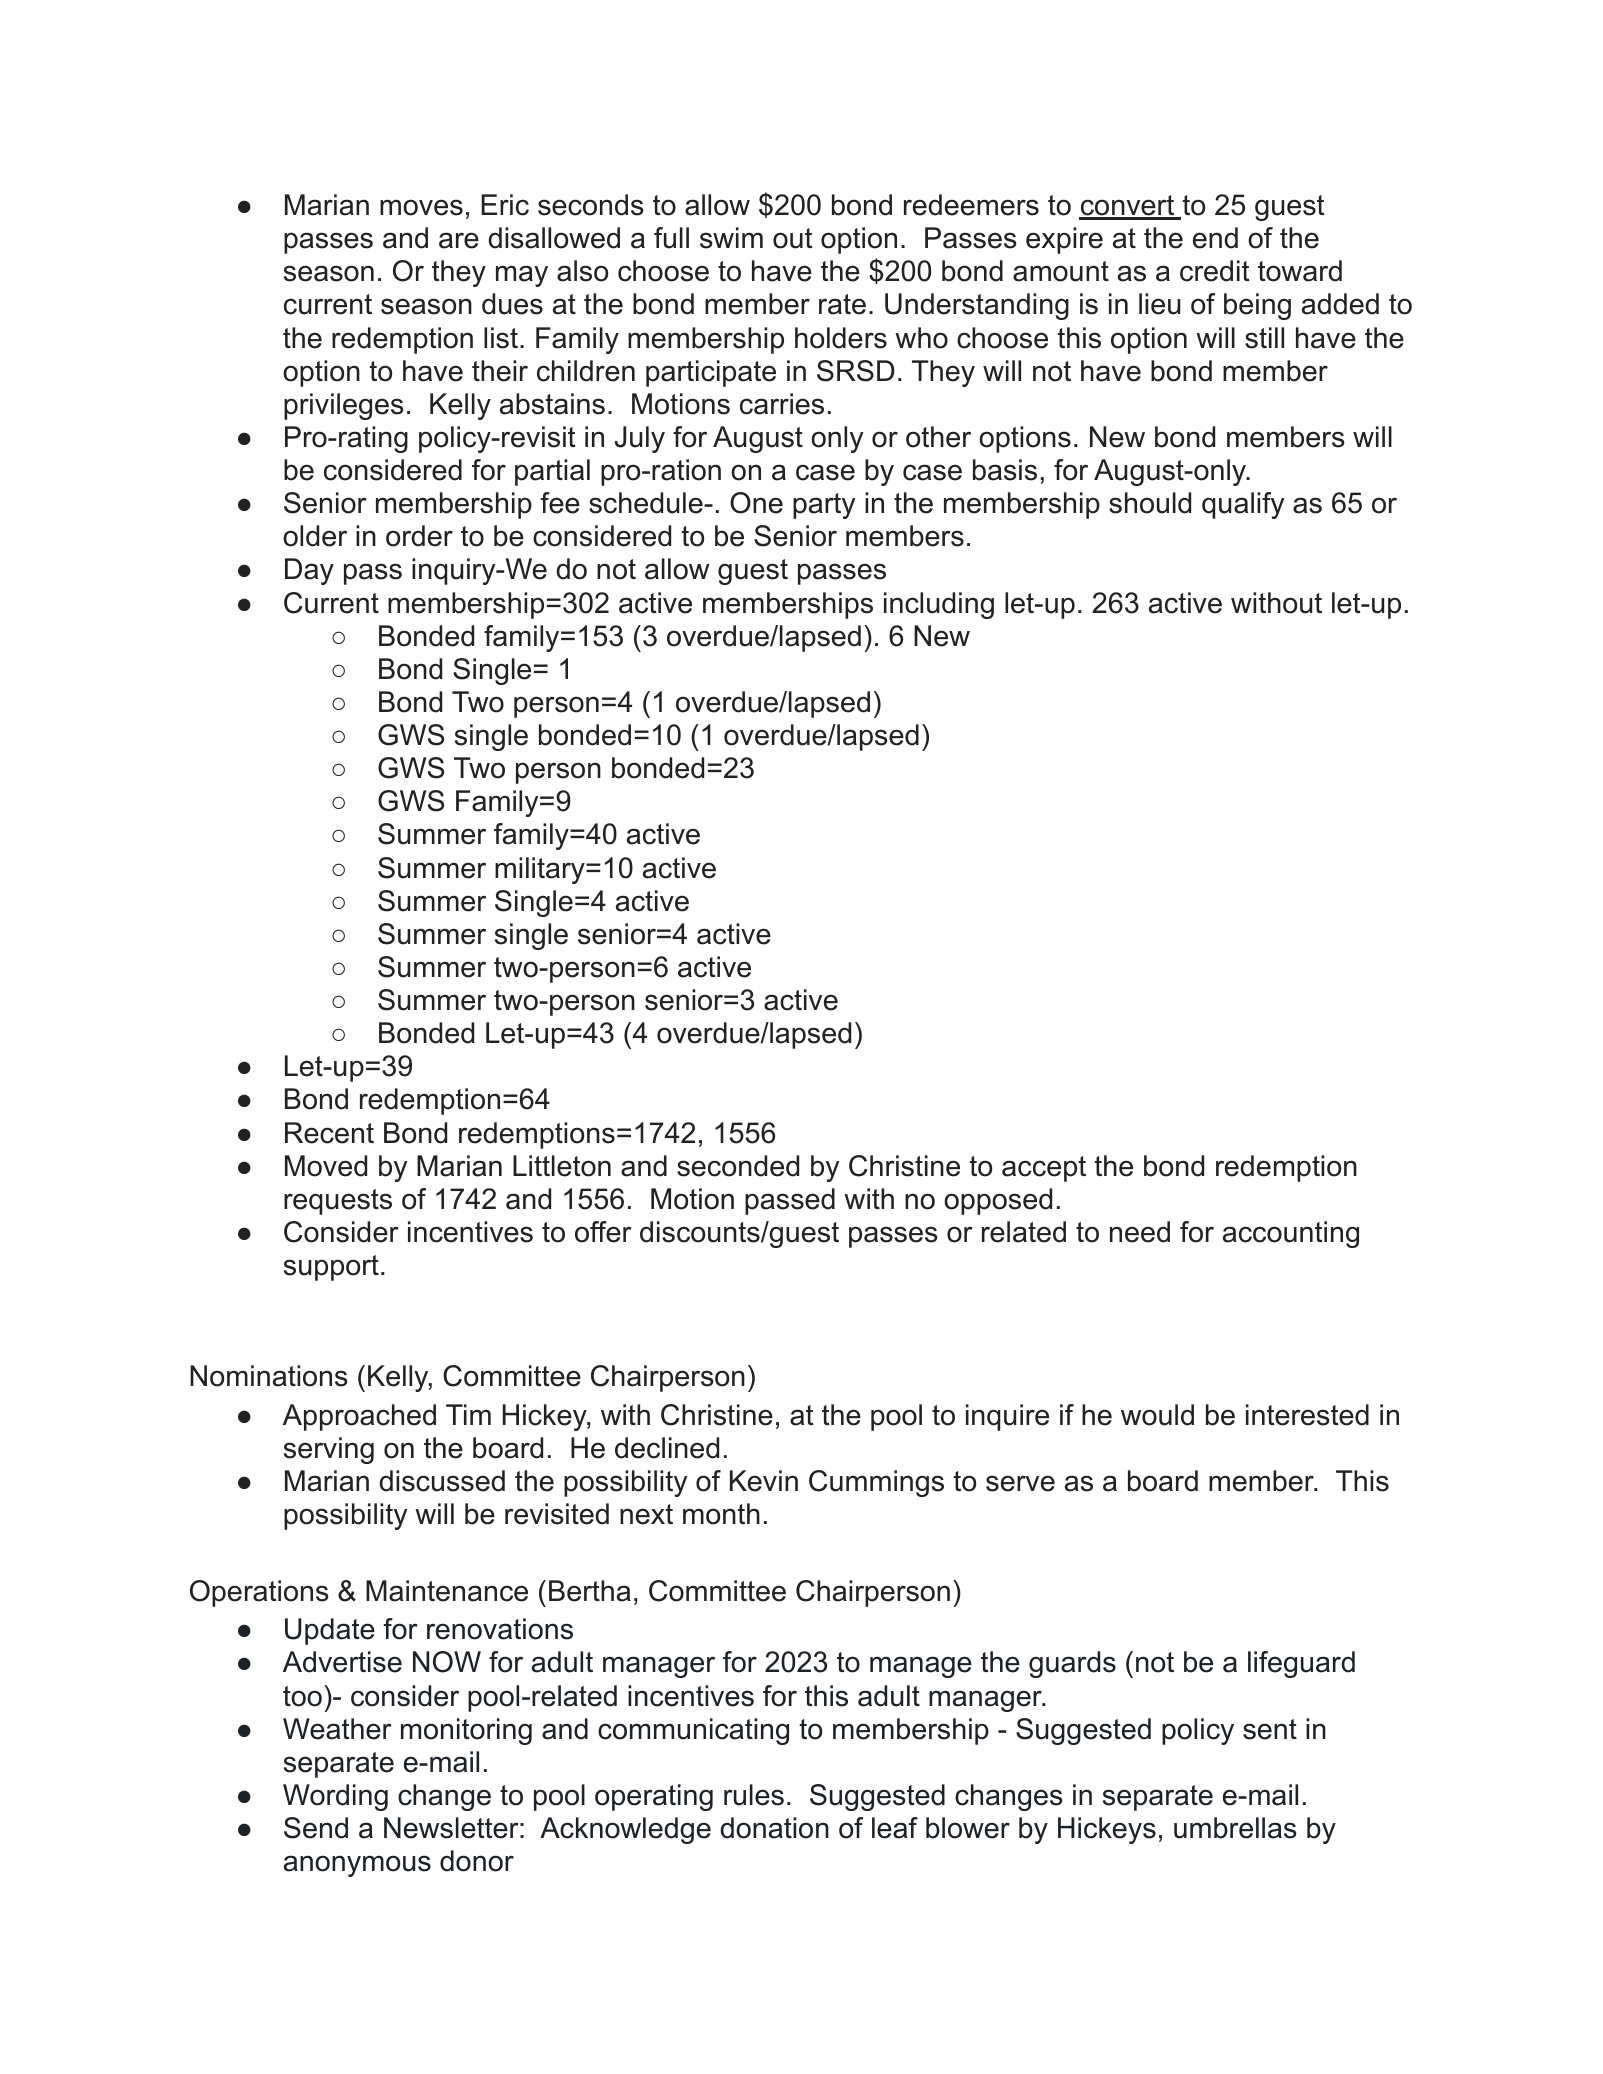 Image resolution: width=1603 pixels, height=2074 pixels. Describe the element at coordinates (731, 238) in the screenshot. I see `swim` at that location.
